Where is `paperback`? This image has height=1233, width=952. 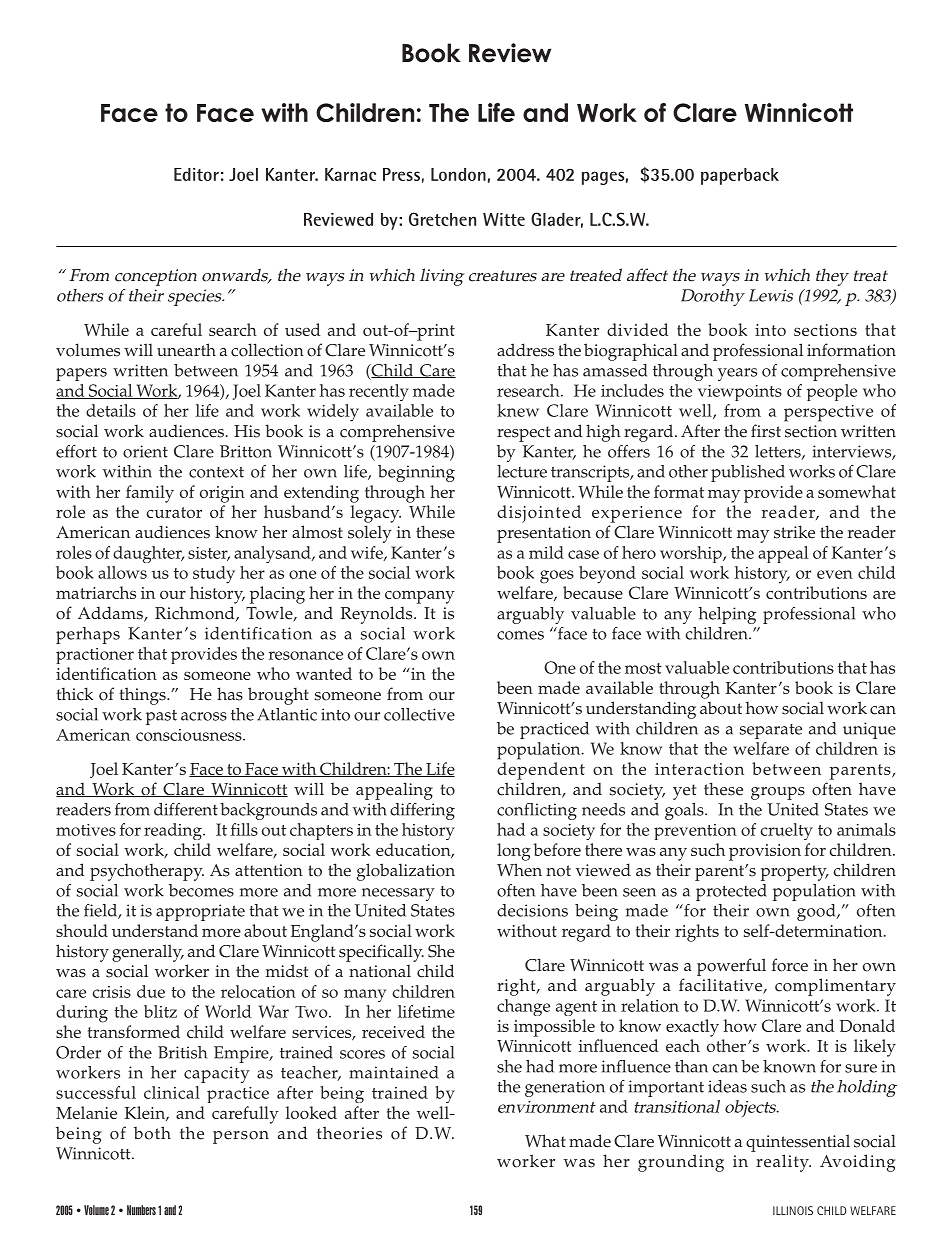 paperback is located at coordinates (740, 176).
